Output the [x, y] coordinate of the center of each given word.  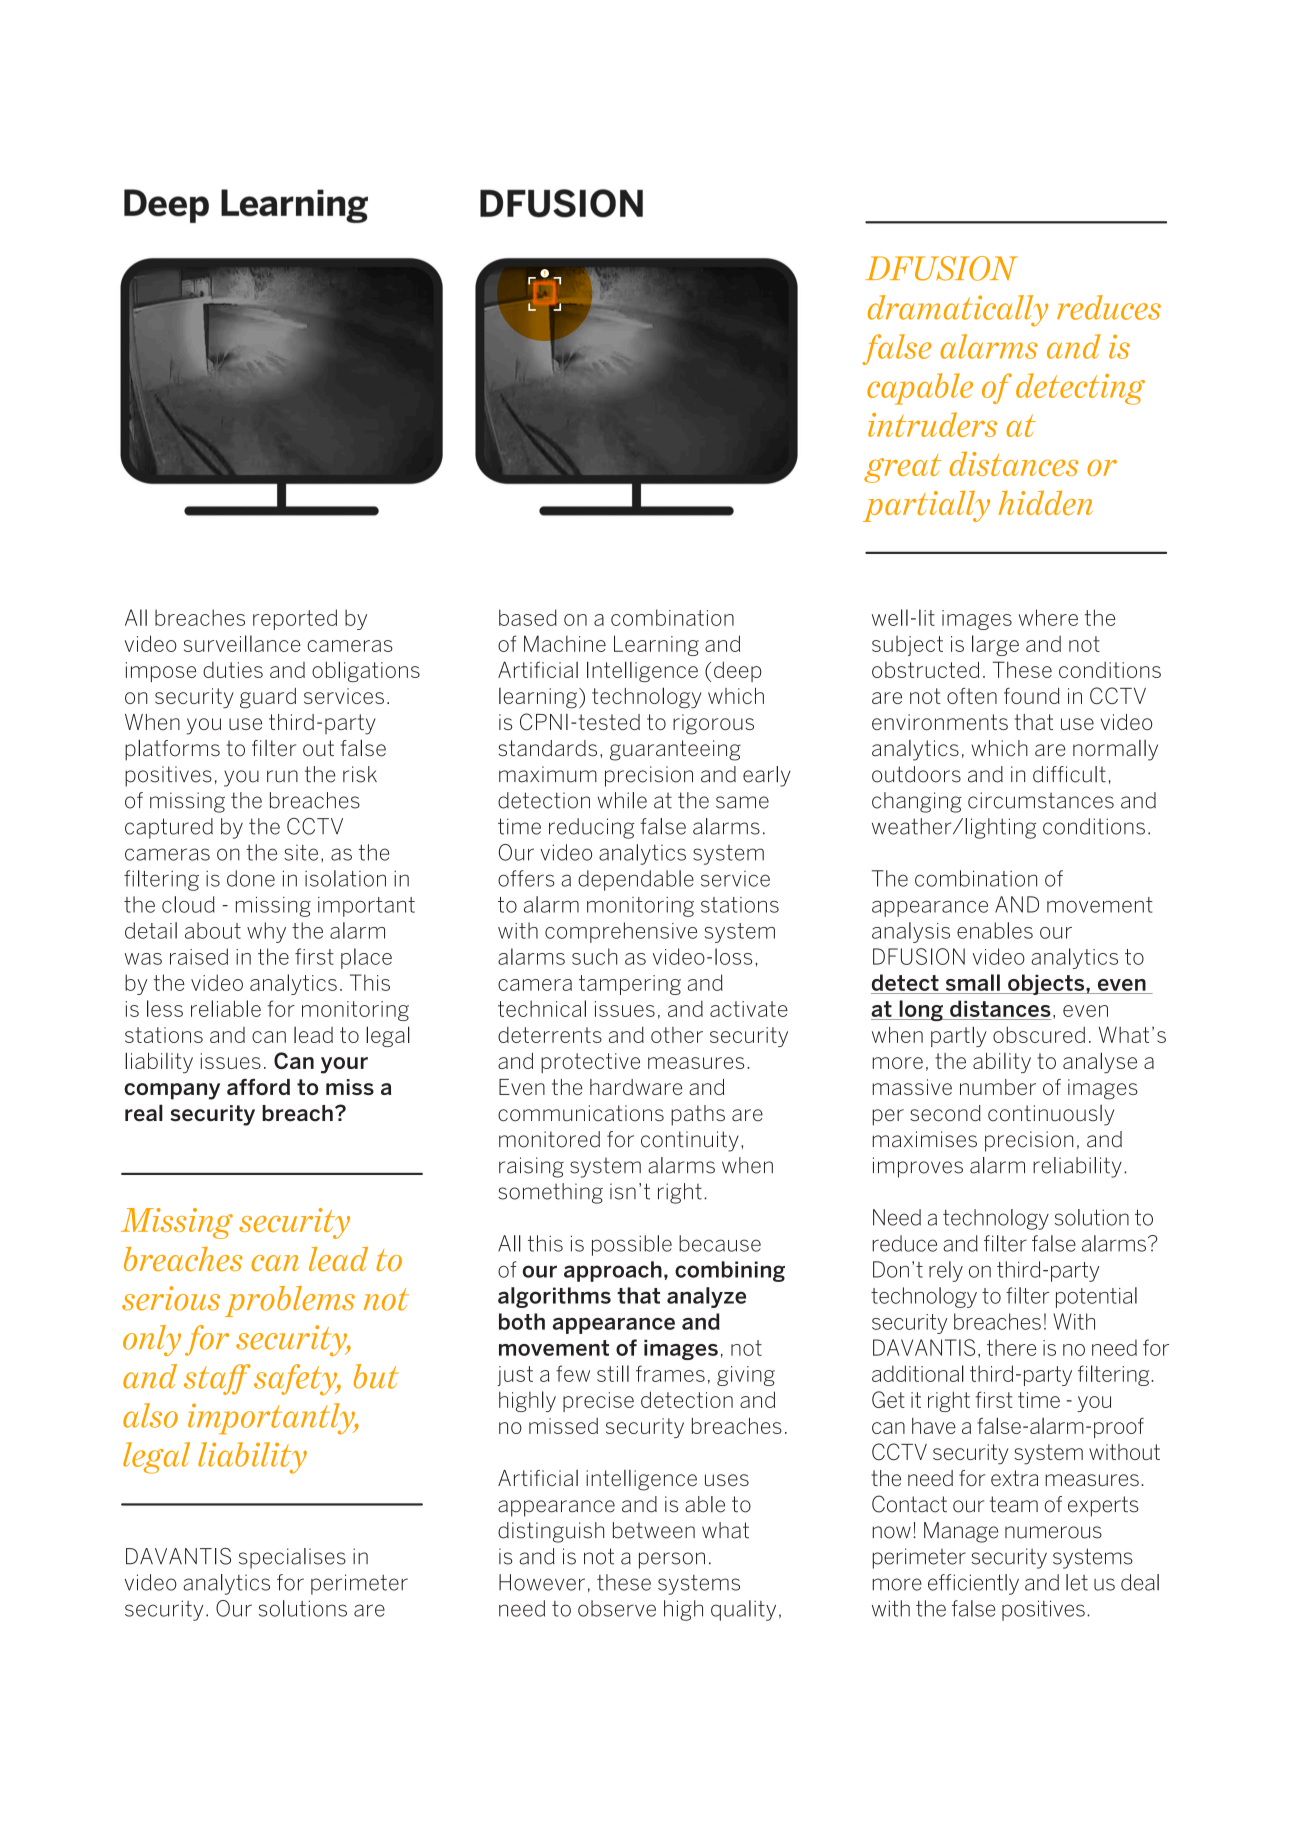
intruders [932, 424]
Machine [565, 643]
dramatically [958, 311]
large [995, 645]
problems [290, 1301]
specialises [292, 1558]
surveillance [242, 643]
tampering [630, 985]
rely [946, 1271]
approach [613, 1271]
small [973, 982]
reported [295, 619]
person [672, 1560]
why [266, 932]
